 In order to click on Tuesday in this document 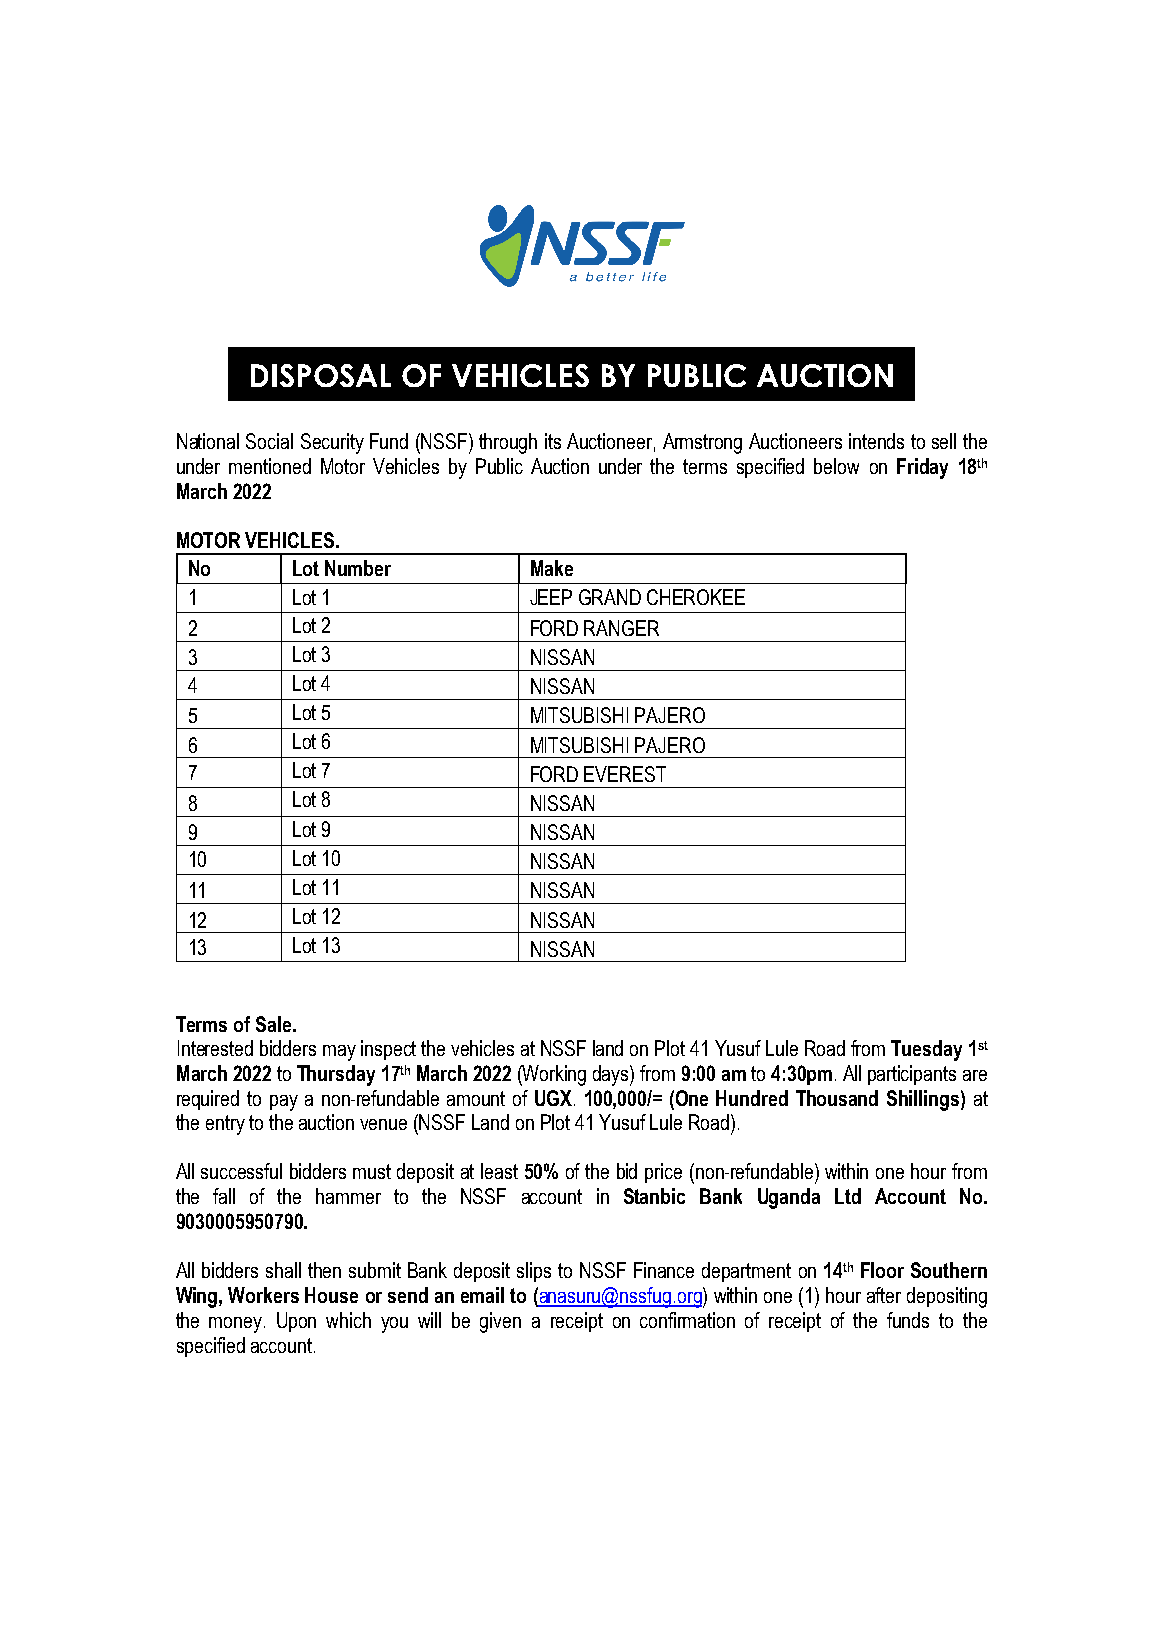, I will do `click(926, 1050)`.
